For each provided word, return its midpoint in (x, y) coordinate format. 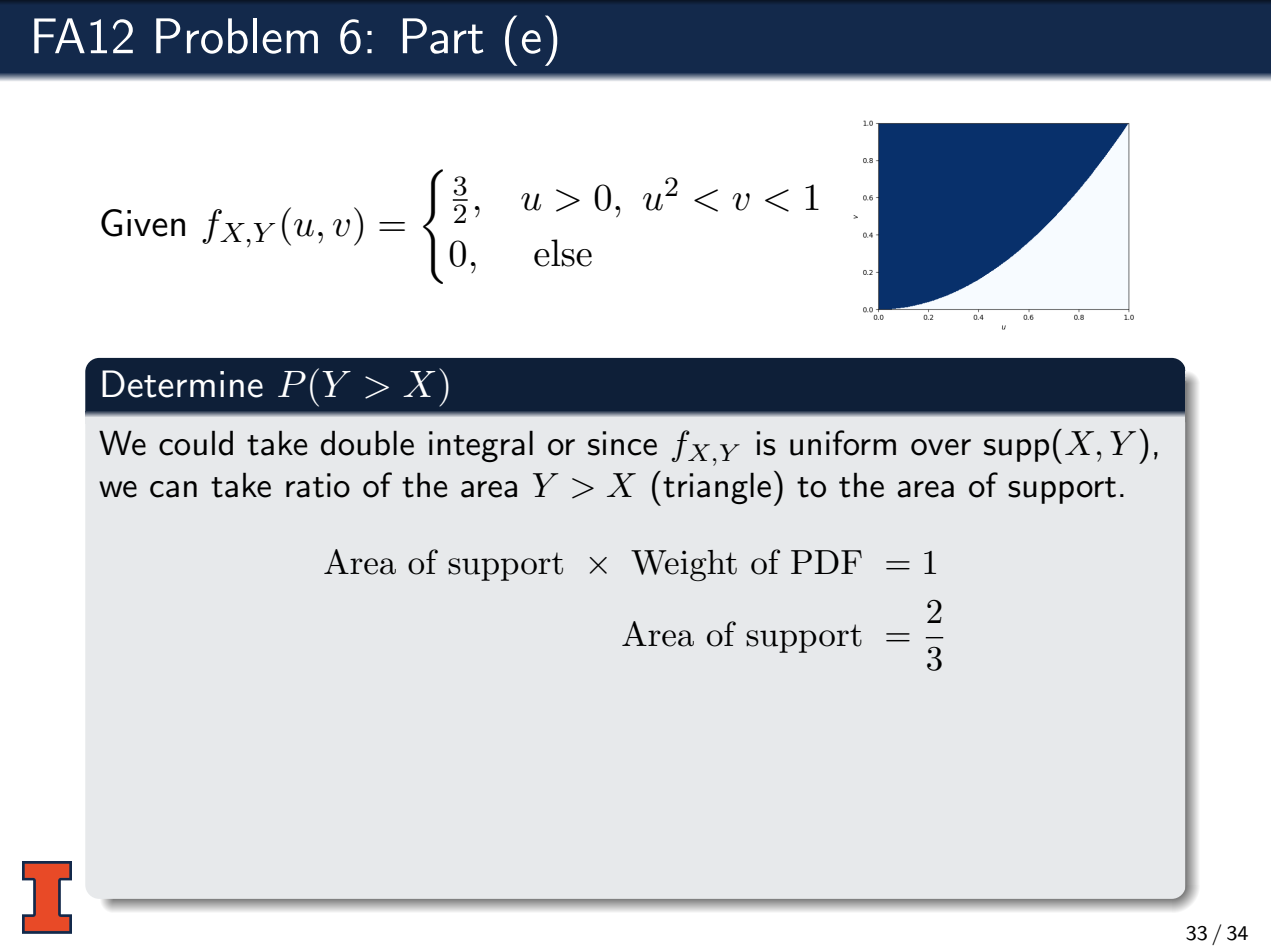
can (173, 489)
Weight (684, 565)
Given (143, 223)
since (622, 443)
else (563, 253)
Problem (237, 36)
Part (443, 36)
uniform (843, 443)
